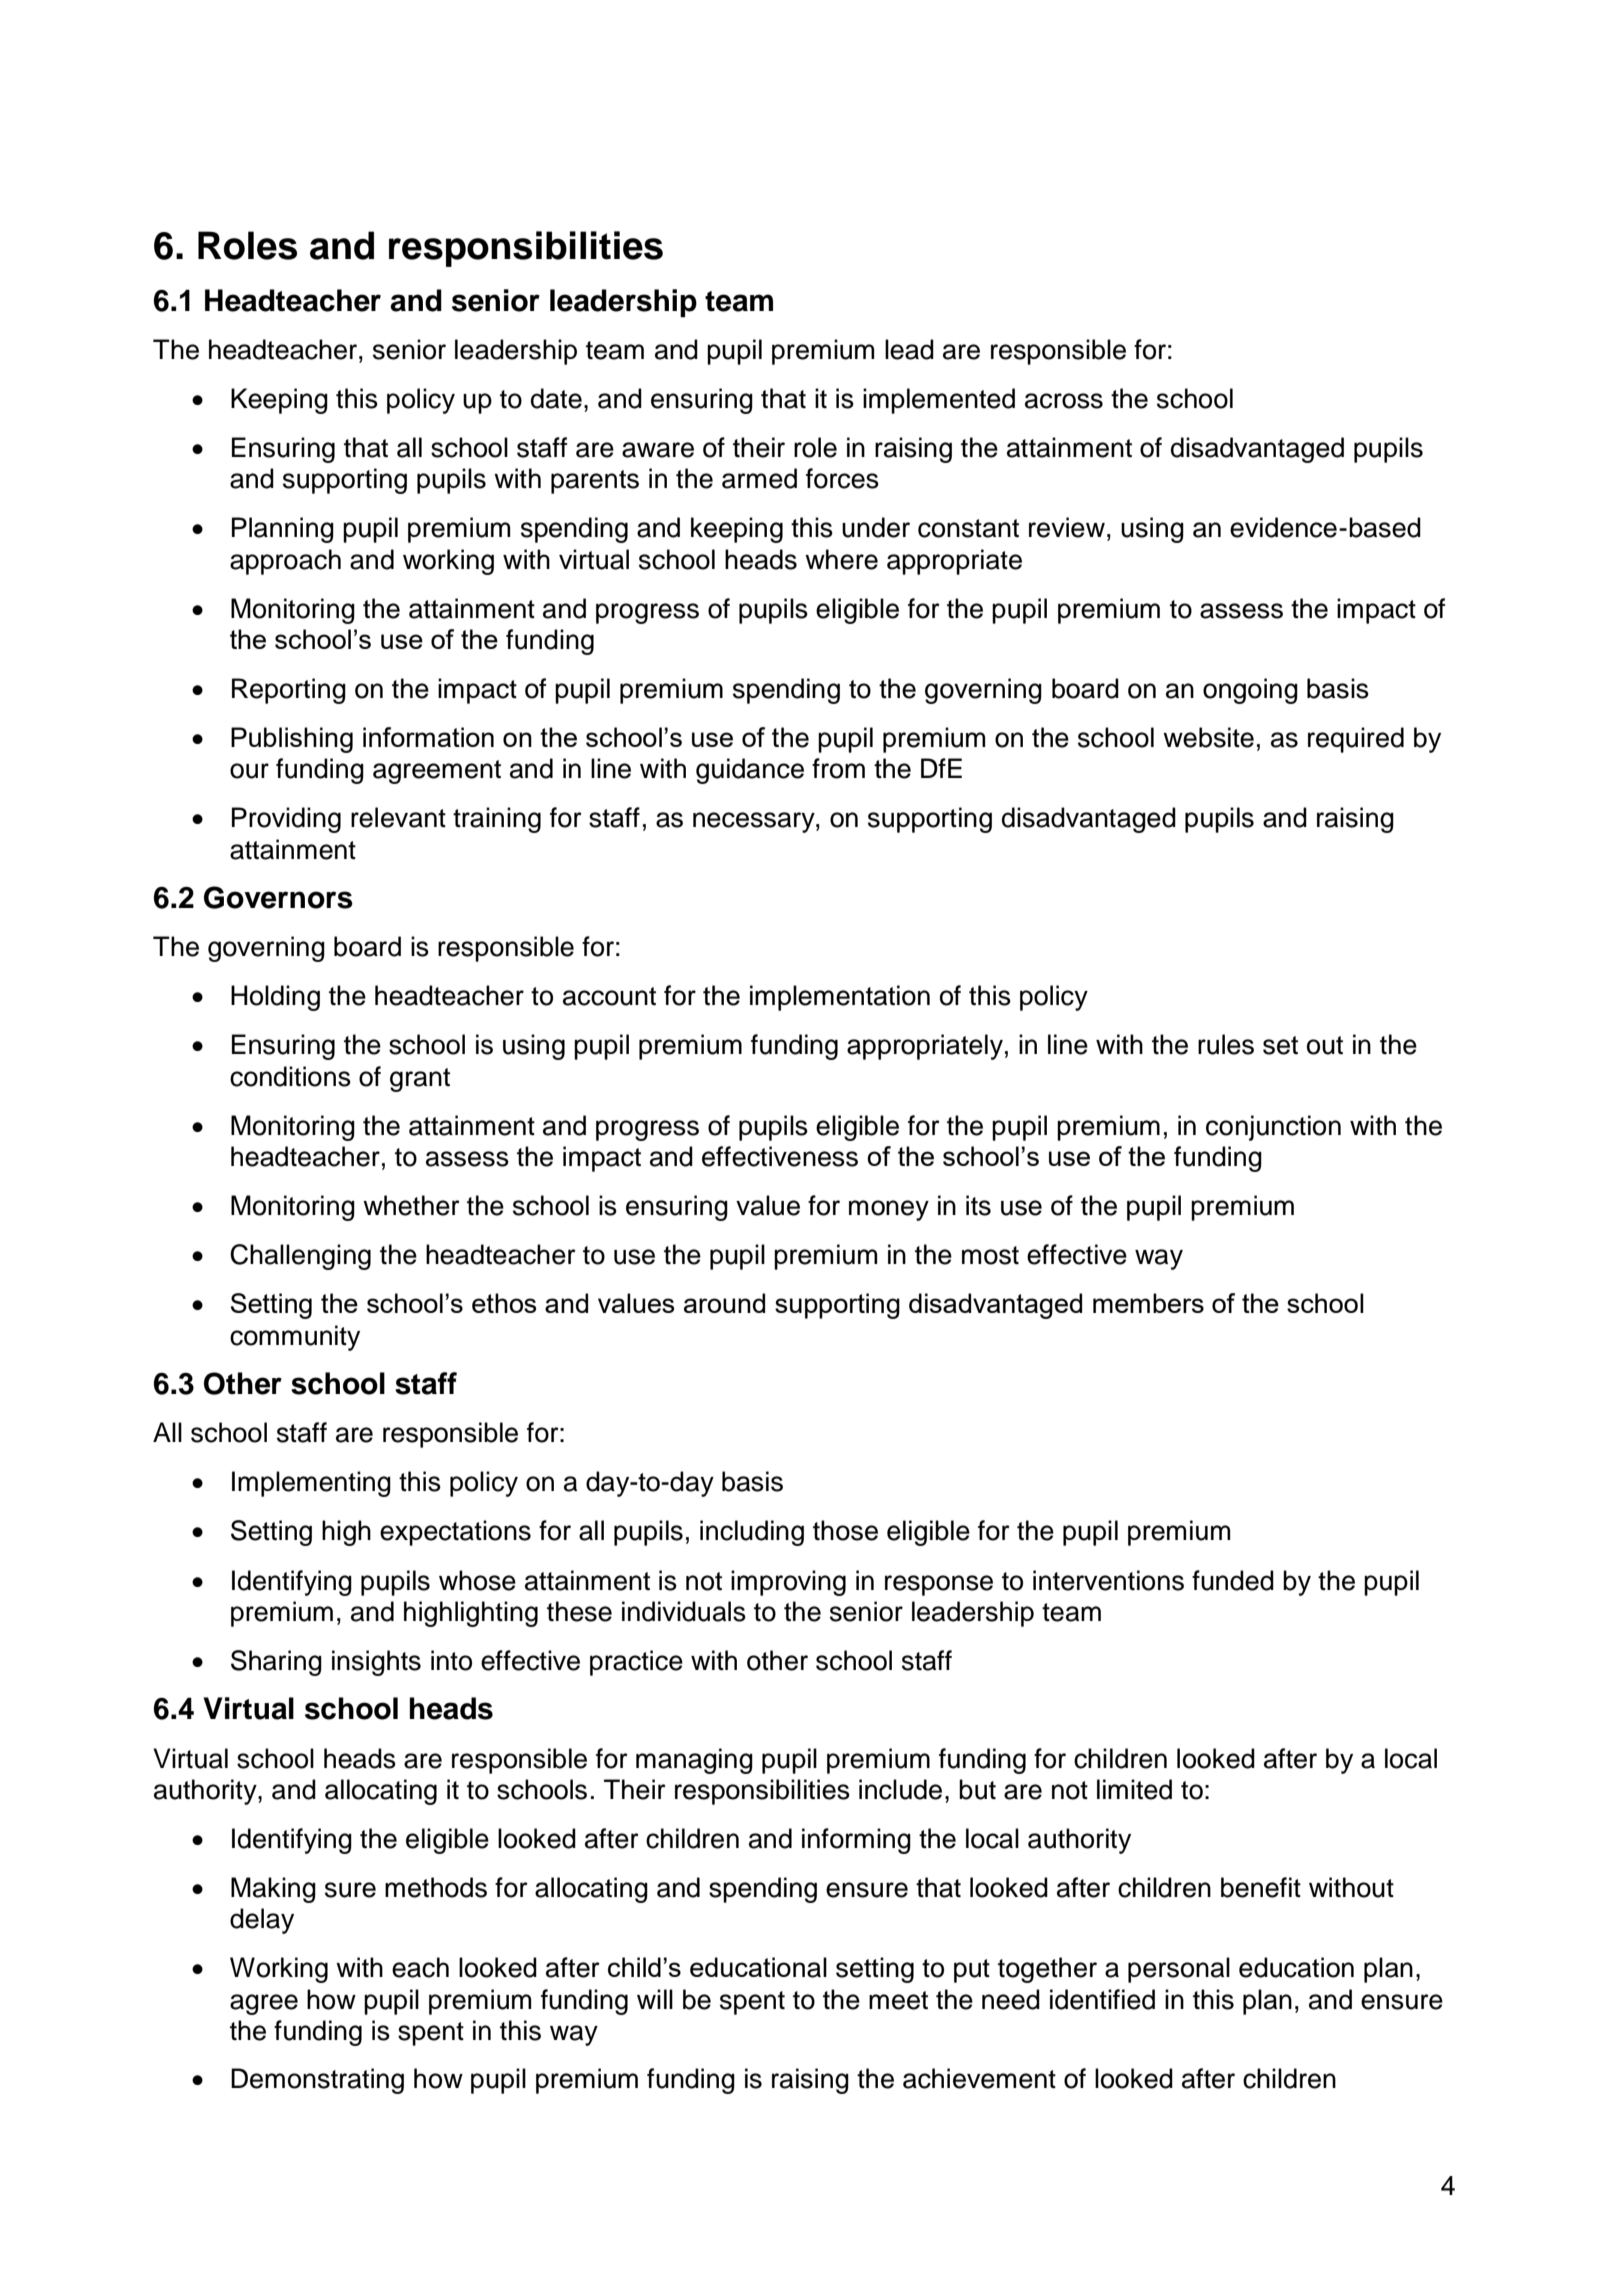 This screenshot has width=1609, height=2277. Describe the element at coordinates (411, 1205) in the screenshot. I see `whether` at that location.
